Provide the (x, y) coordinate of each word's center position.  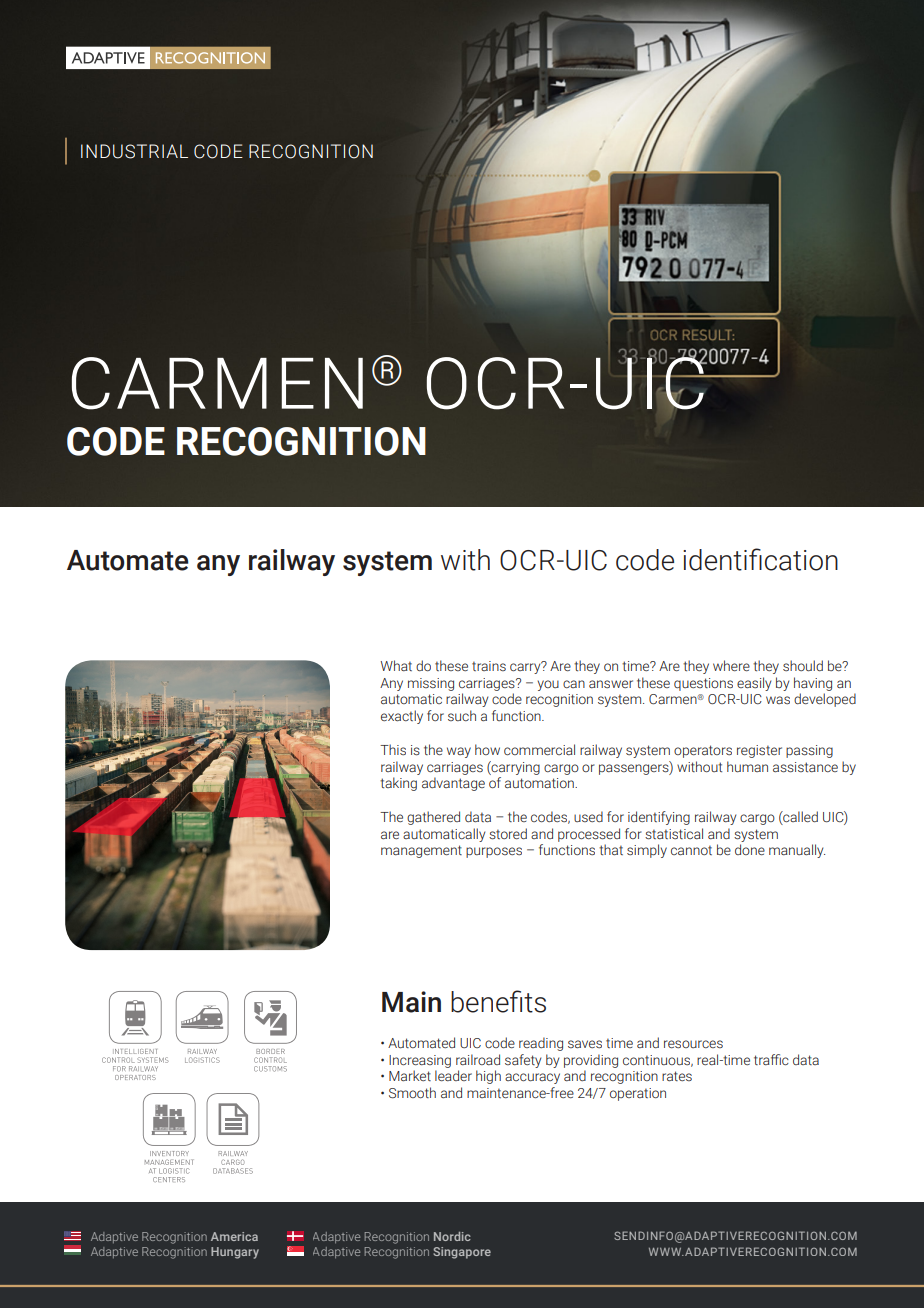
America (234, 1236)
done (750, 849)
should (803, 666)
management (421, 851)
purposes (494, 852)
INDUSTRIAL (134, 151)
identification (760, 559)
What (396, 665)
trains (489, 666)
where (731, 665)
